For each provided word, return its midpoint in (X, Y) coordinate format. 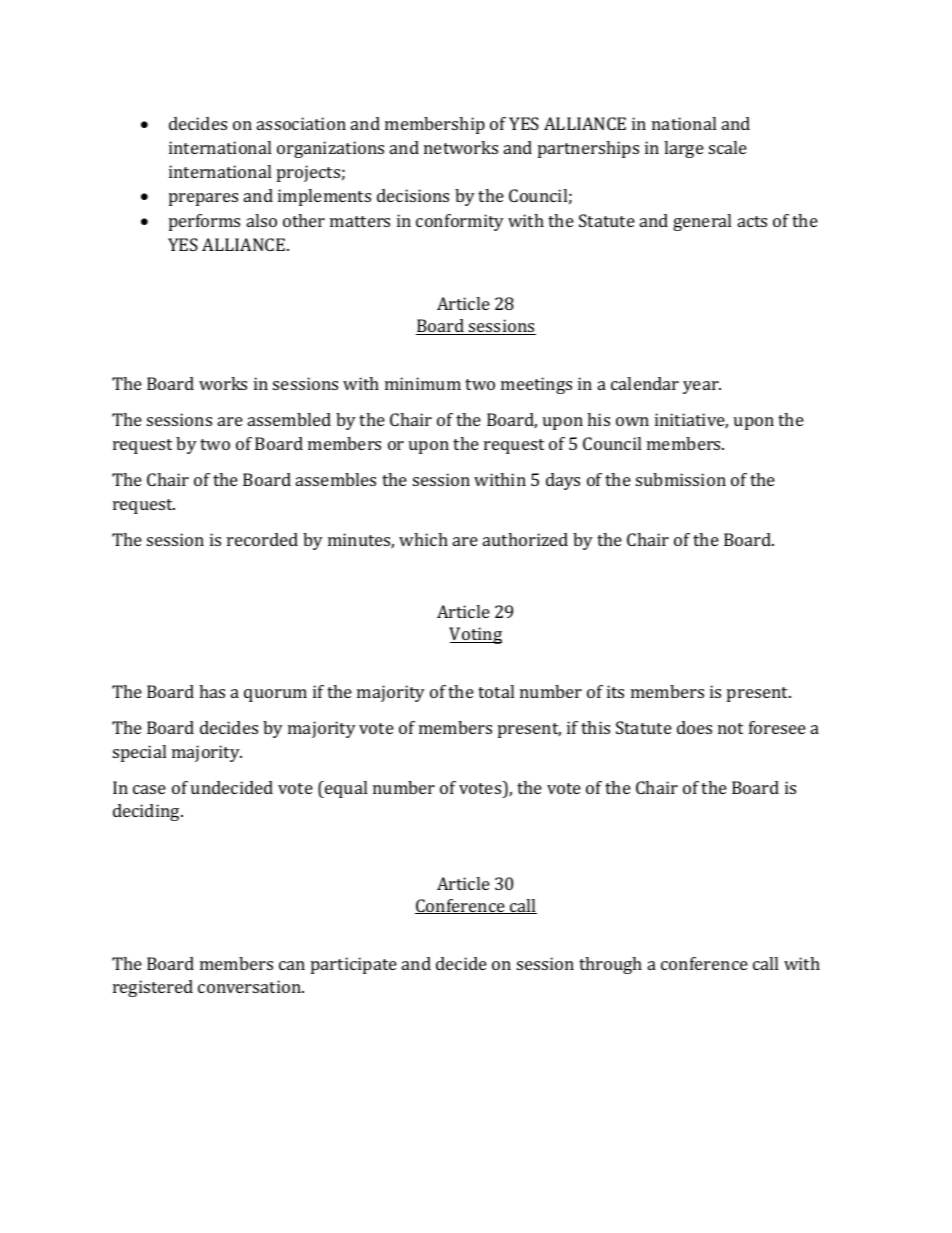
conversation (250, 986)
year (702, 387)
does (694, 727)
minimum (423, 383)
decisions (413, 195)
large (684, 149)
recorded (262, 539)
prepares (203, 199)
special (139, 753)
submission (681, 479)
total (496, 691)
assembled (289, 419)
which (423, 539)
